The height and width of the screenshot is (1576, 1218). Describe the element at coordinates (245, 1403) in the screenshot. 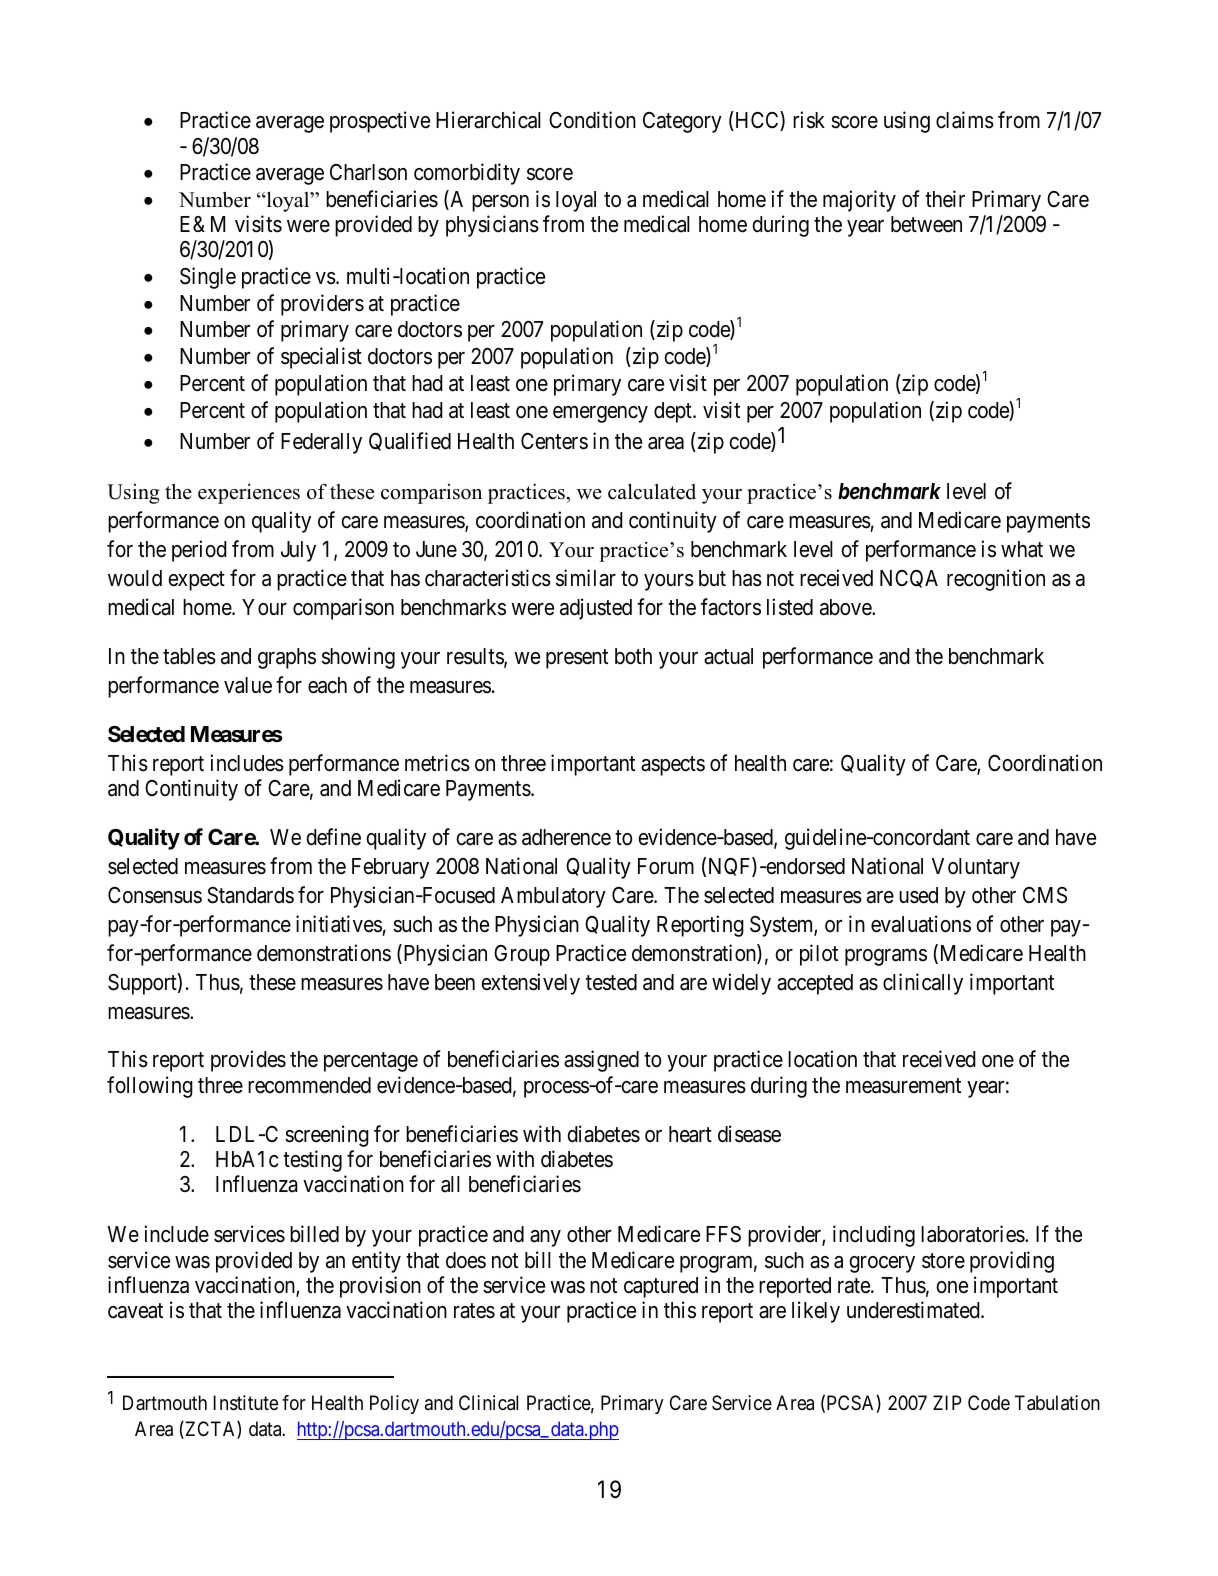

I see `Institute` at that location.
